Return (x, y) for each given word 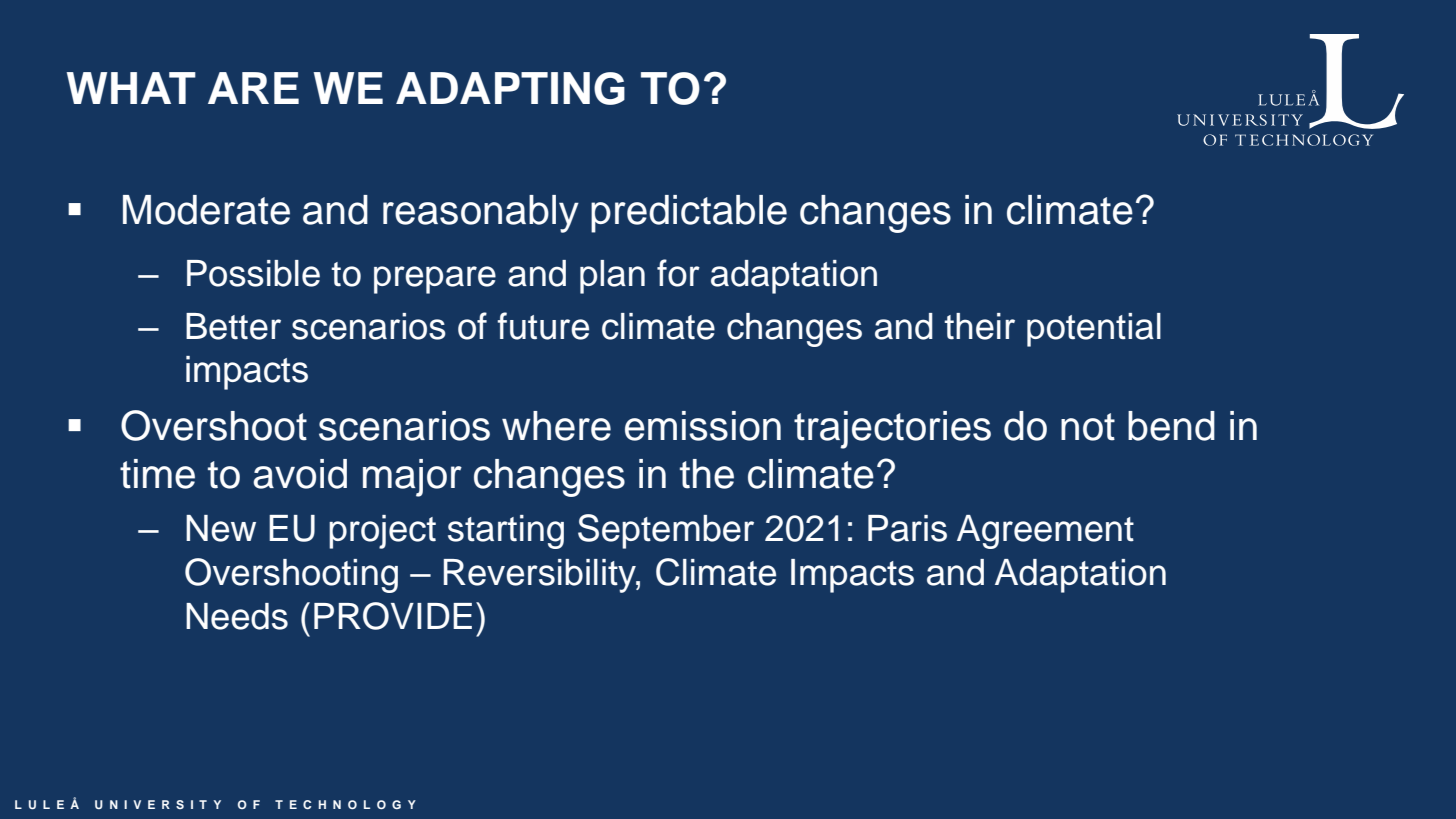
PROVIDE (393, 616)
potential (1094, 330)
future (543, 326)
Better (233, 326)
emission (703, 426)
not (1088, 427)
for (678, 273)
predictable (689, 214)
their (979, 326)
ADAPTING (510, 88)
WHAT (131, 88)
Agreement (1045, 532)
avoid (300, 474)
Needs (237, 616)
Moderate (206, 210)
